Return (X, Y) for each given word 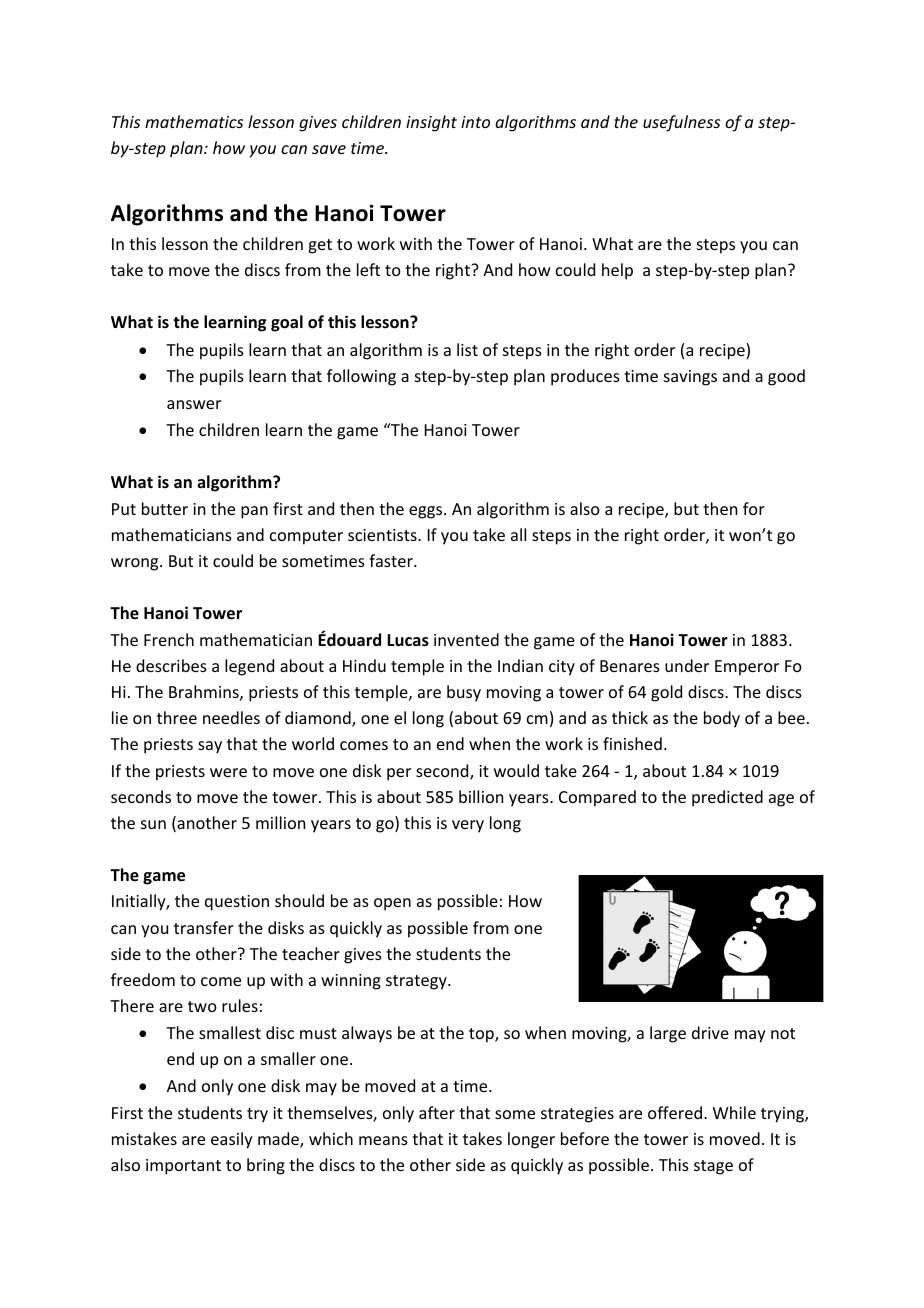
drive (710, 1032)
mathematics (194, 121)
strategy (417, 982)
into (475, 122)
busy (464, 693)
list (467, 349)
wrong (136, 564)
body (722, 719)
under (687, 665)
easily (232, 1140)
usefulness (681, 123)
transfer (204, 927)
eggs (427, 512)
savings (690, 378)
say (210, 747)
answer (194, 404)
